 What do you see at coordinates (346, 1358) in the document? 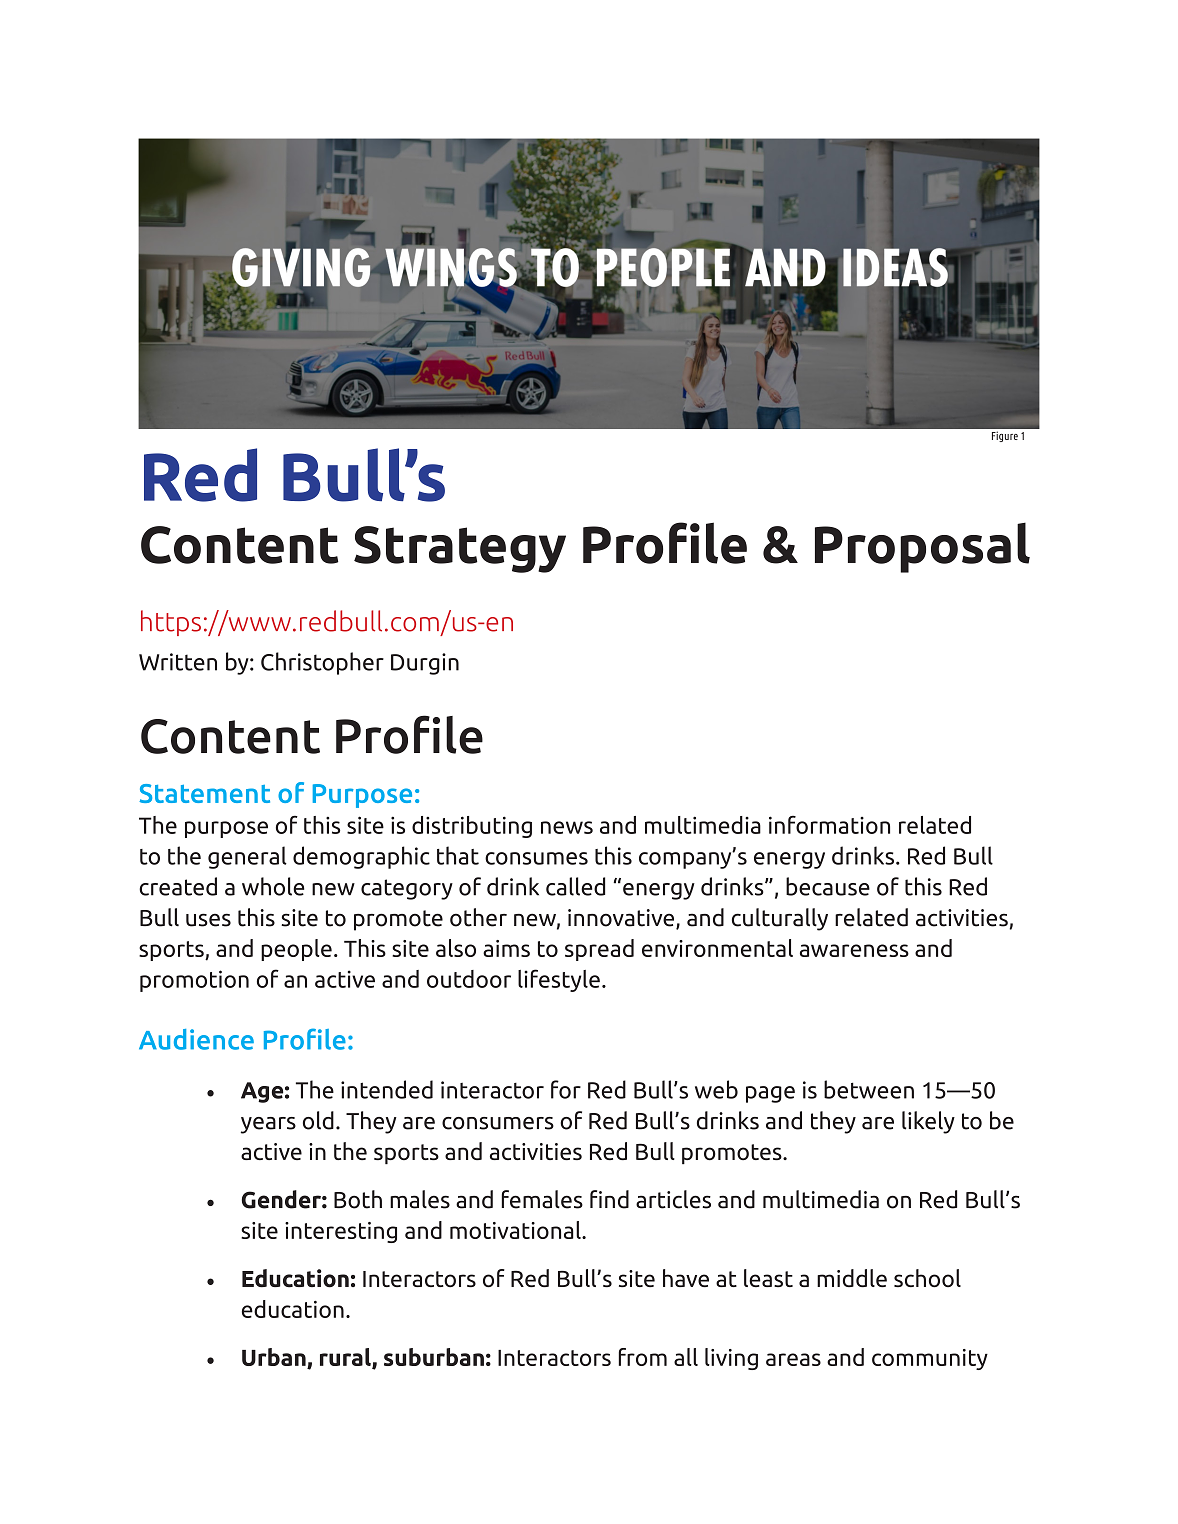
I see `rural` at bounding box center [346, 1358].
